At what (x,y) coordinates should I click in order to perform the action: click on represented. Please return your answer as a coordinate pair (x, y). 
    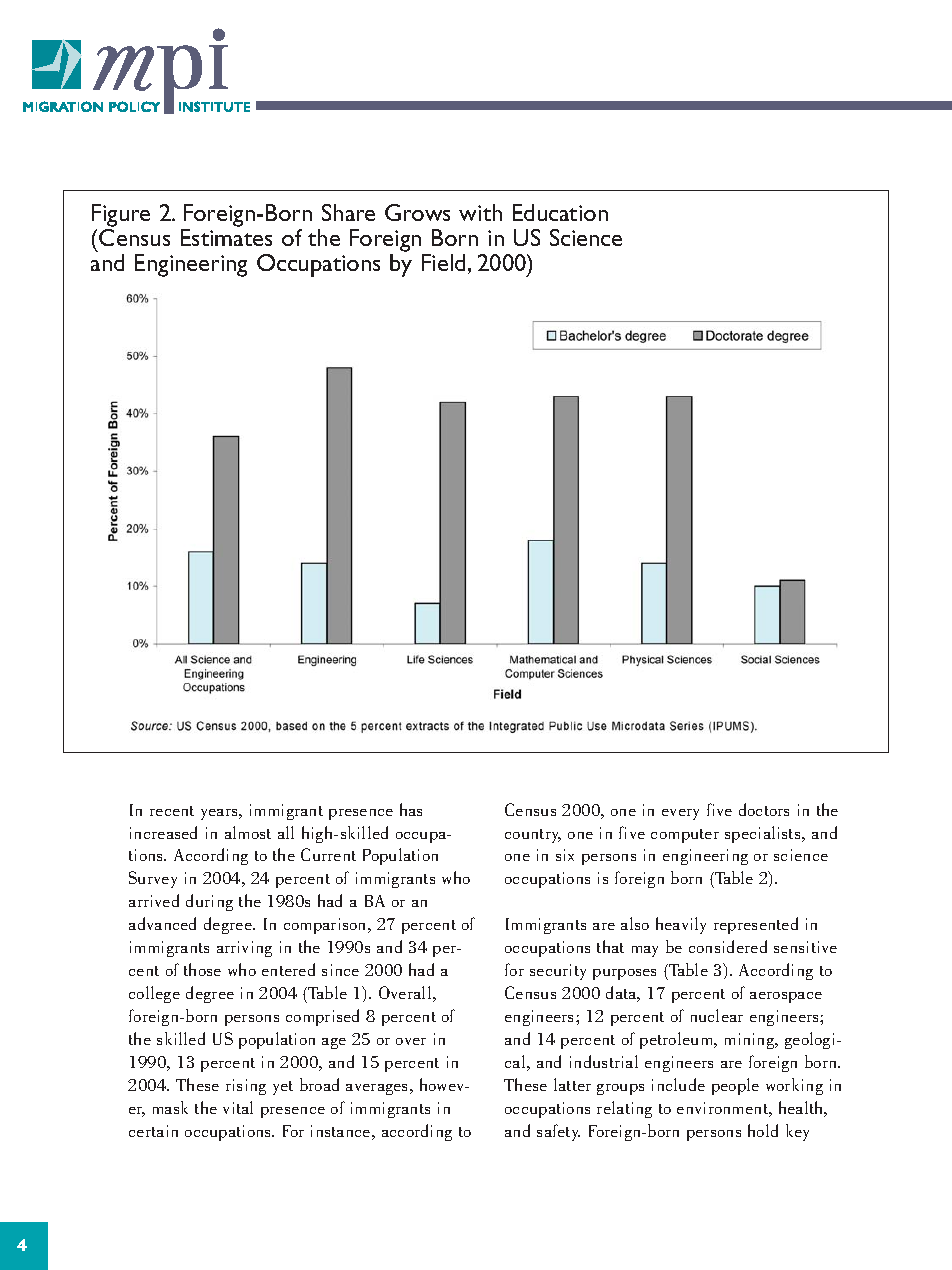
    Looking at the image, I should click on (756, 925).
